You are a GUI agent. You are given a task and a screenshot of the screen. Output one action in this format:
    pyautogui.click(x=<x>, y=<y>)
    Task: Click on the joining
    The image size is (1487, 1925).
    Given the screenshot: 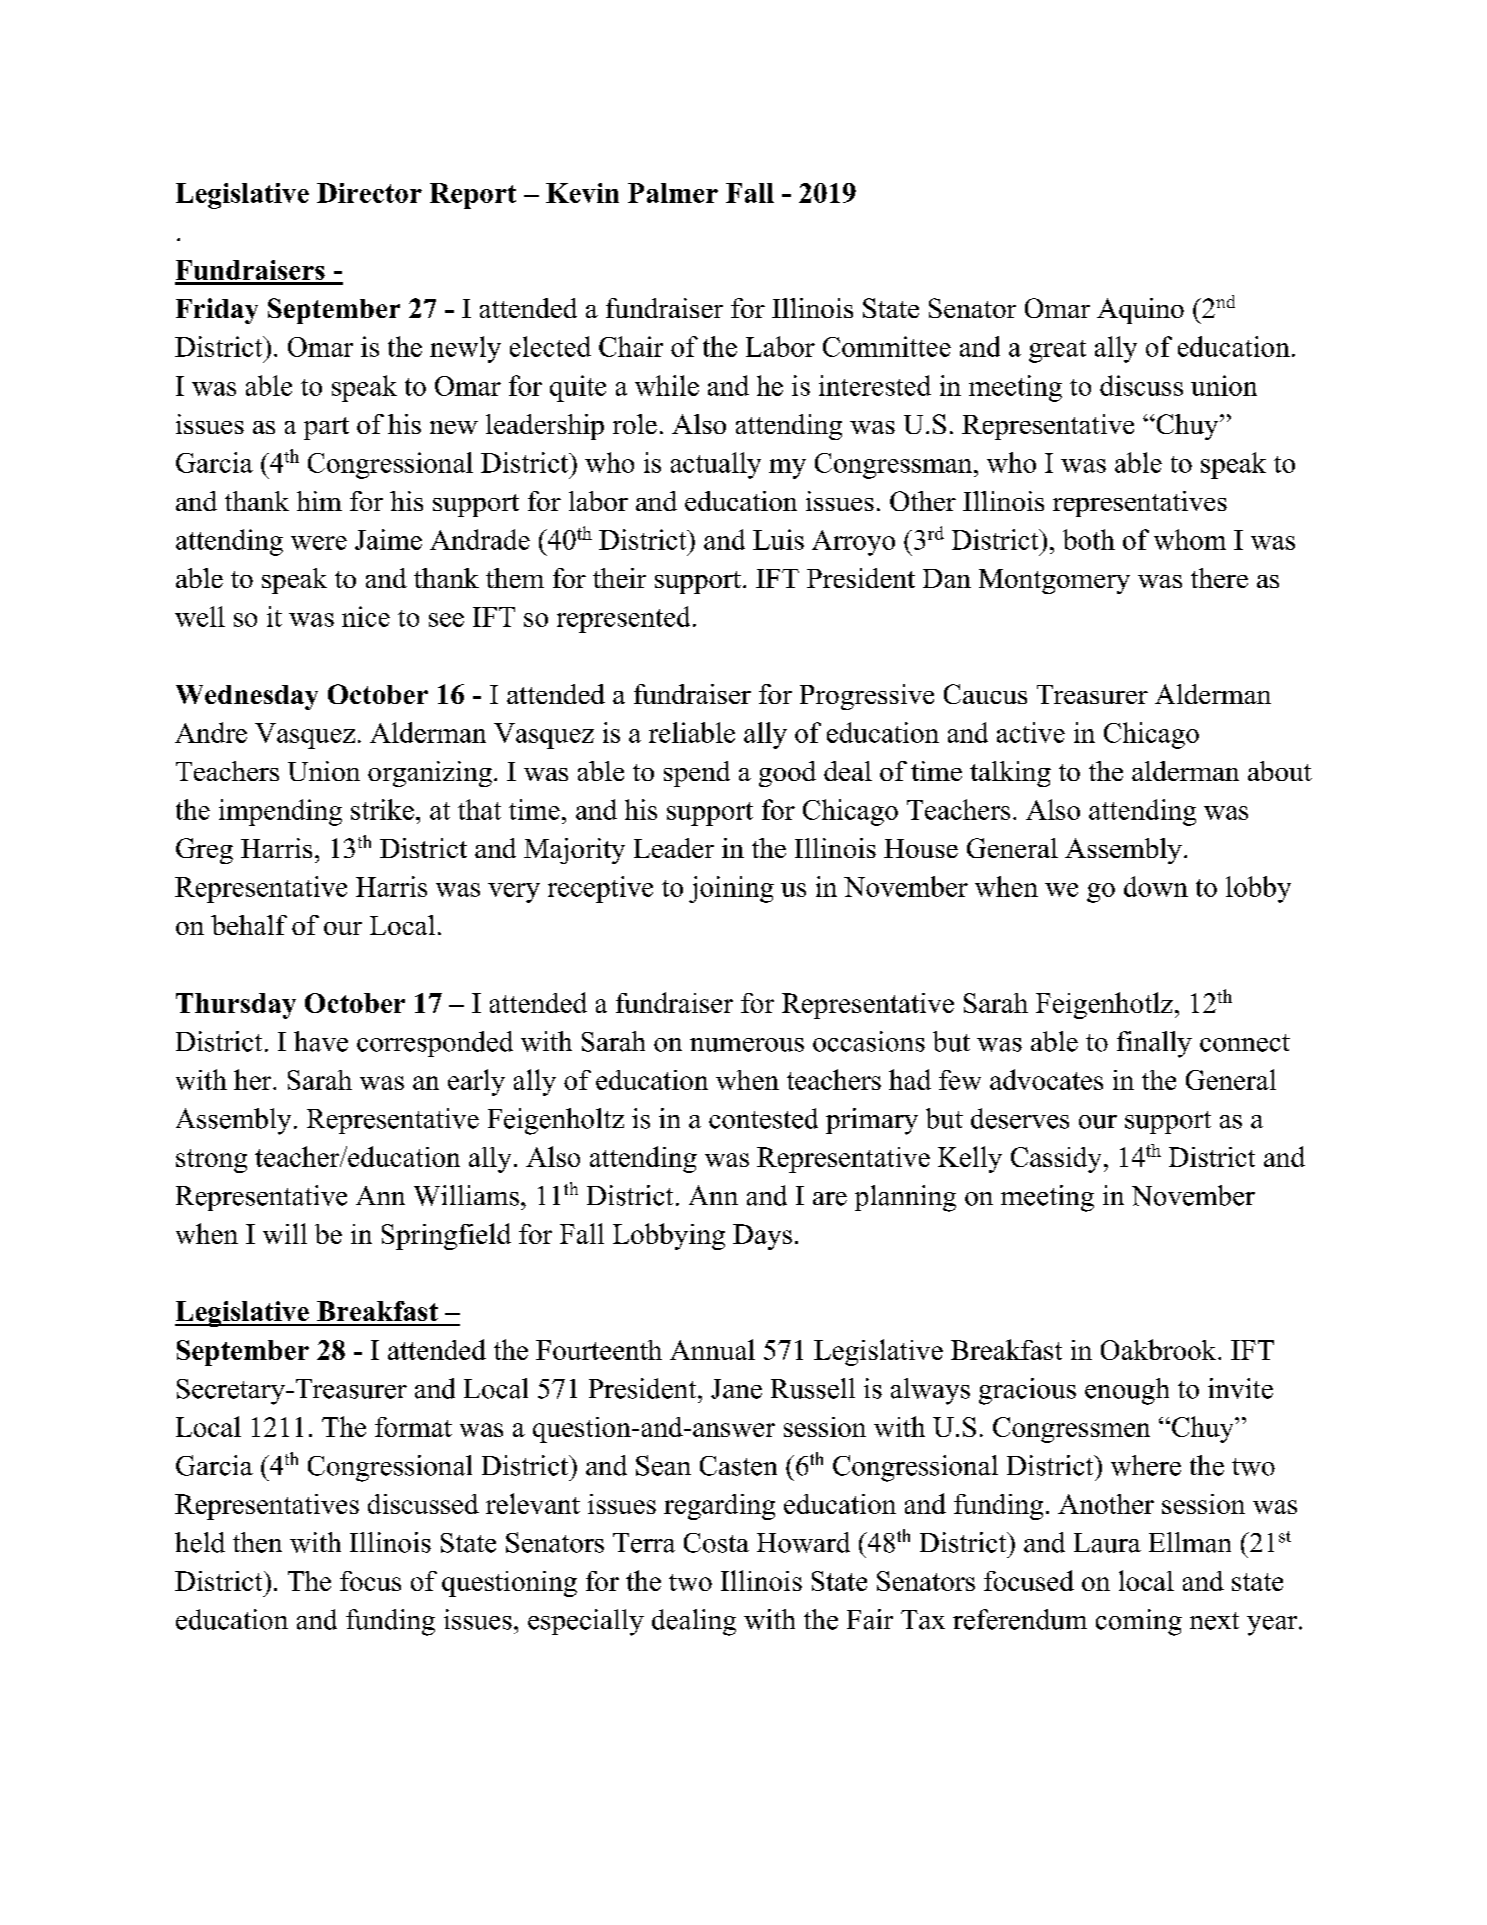 What is the action you would take?
    pyautogui.click(x=731, y=889)
